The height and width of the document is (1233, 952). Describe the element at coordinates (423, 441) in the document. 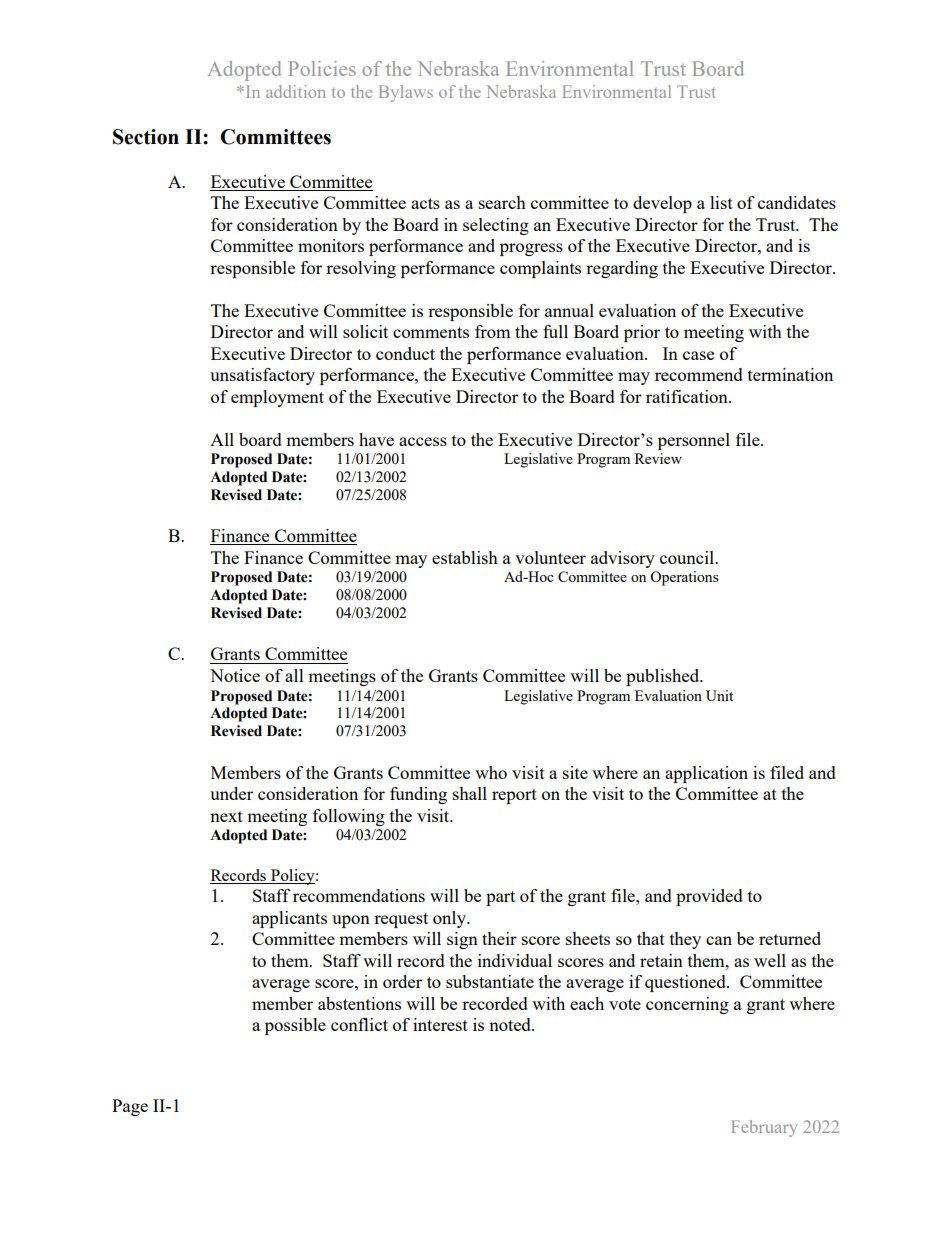

I see `access` at that location.
